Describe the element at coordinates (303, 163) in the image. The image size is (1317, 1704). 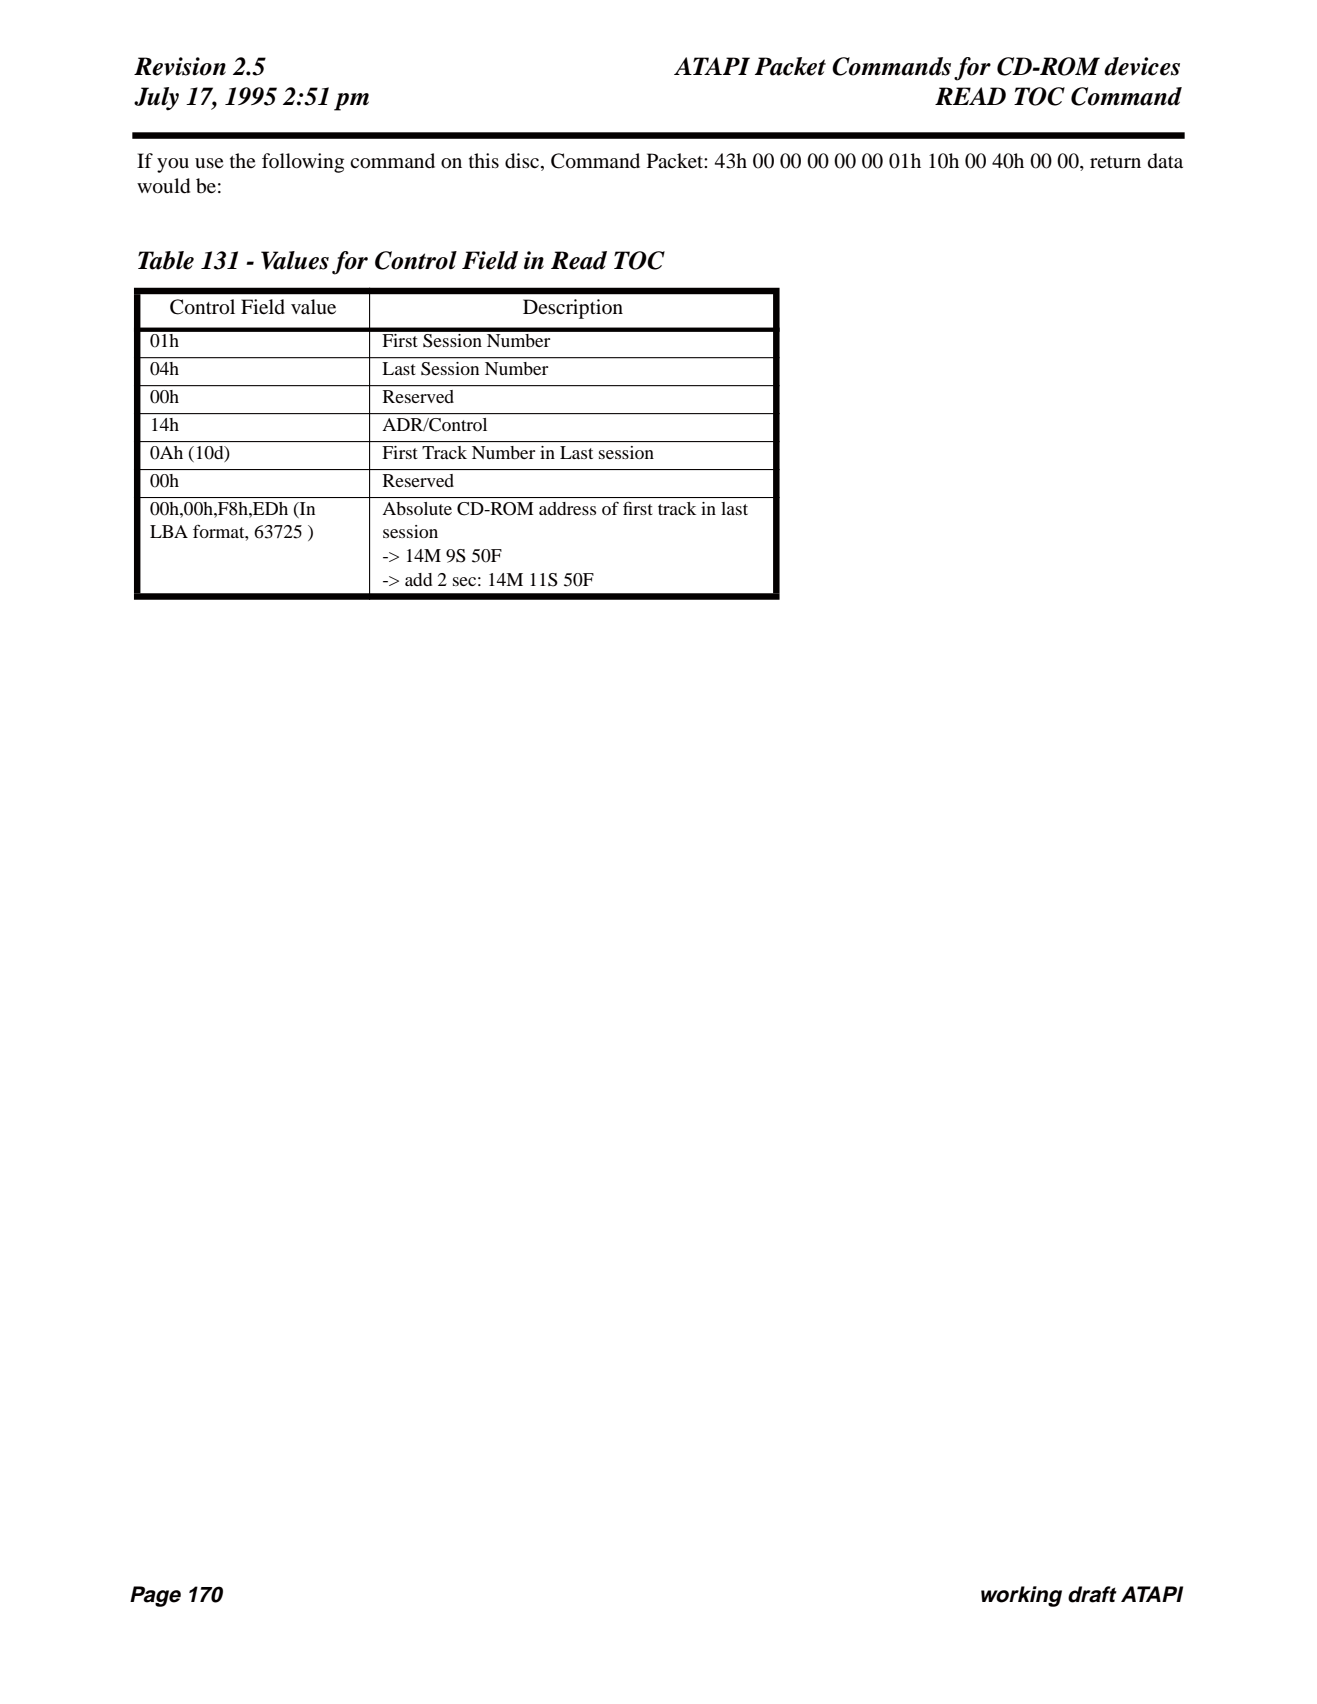
I see `following` at that location.
